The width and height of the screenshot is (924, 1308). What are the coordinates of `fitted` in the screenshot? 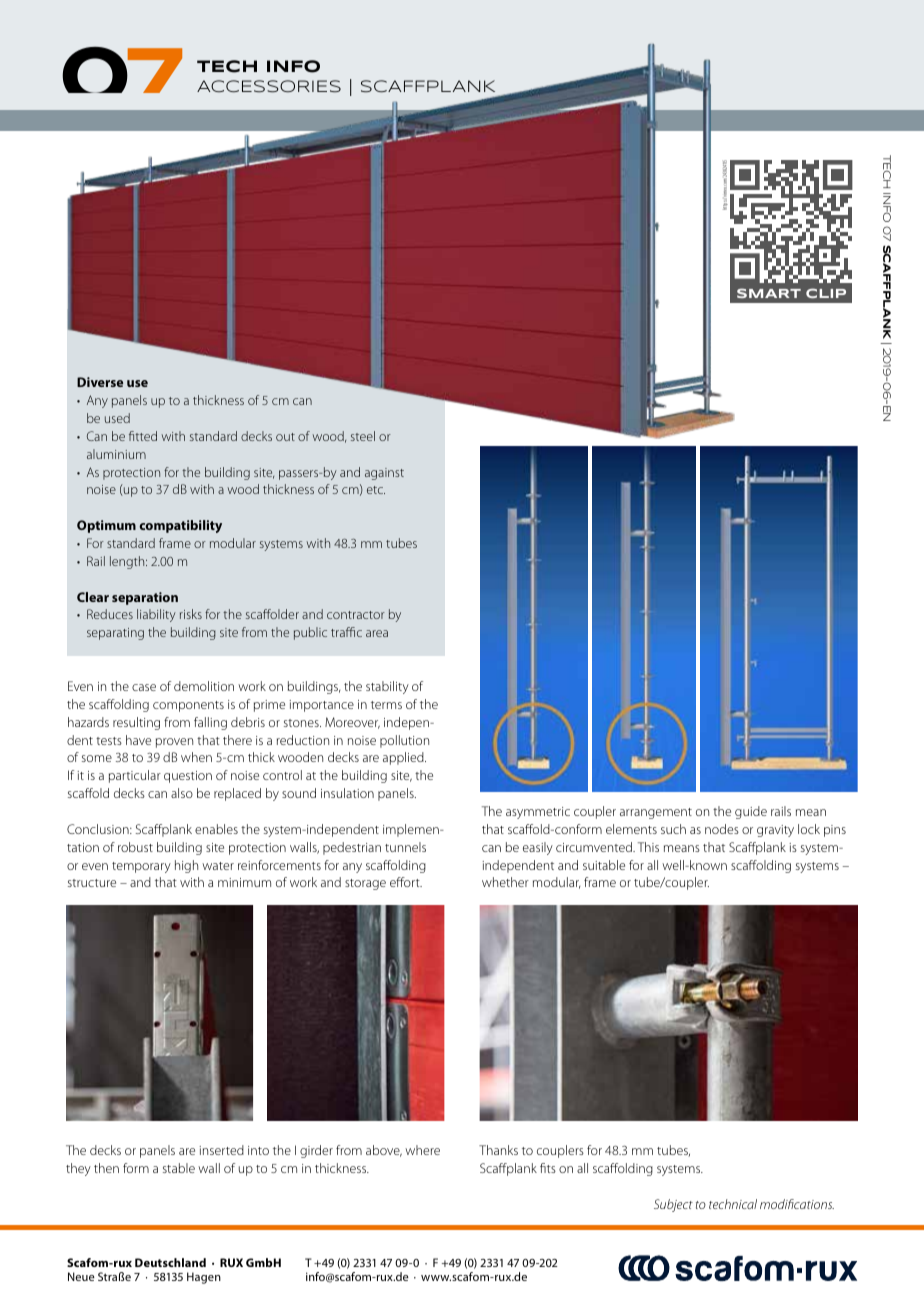 It's located at (143, 436).
